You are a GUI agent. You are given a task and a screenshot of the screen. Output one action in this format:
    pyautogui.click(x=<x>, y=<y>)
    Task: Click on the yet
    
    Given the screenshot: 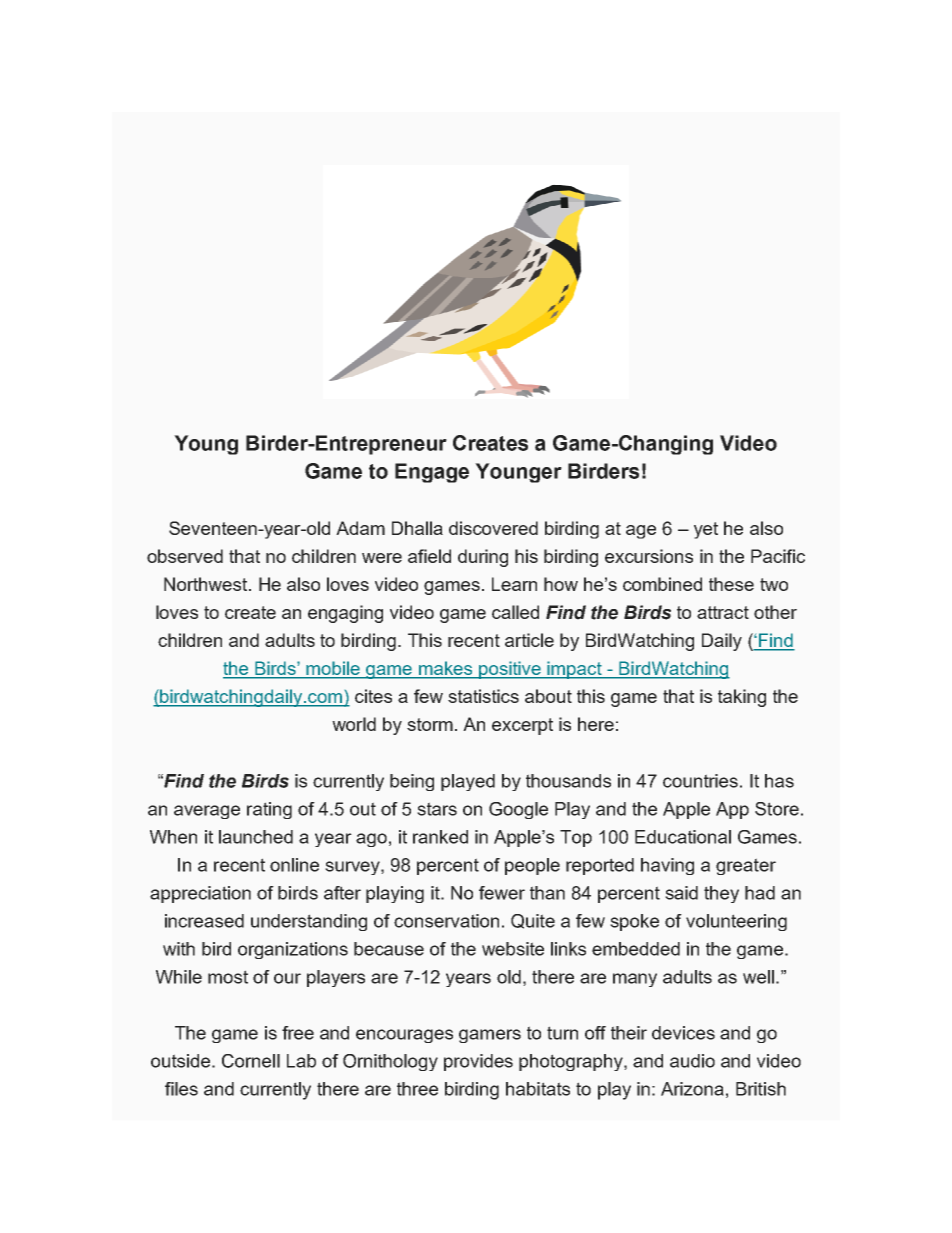 What is the action you would take?
    pyautogui.click(x=706, y=530)
